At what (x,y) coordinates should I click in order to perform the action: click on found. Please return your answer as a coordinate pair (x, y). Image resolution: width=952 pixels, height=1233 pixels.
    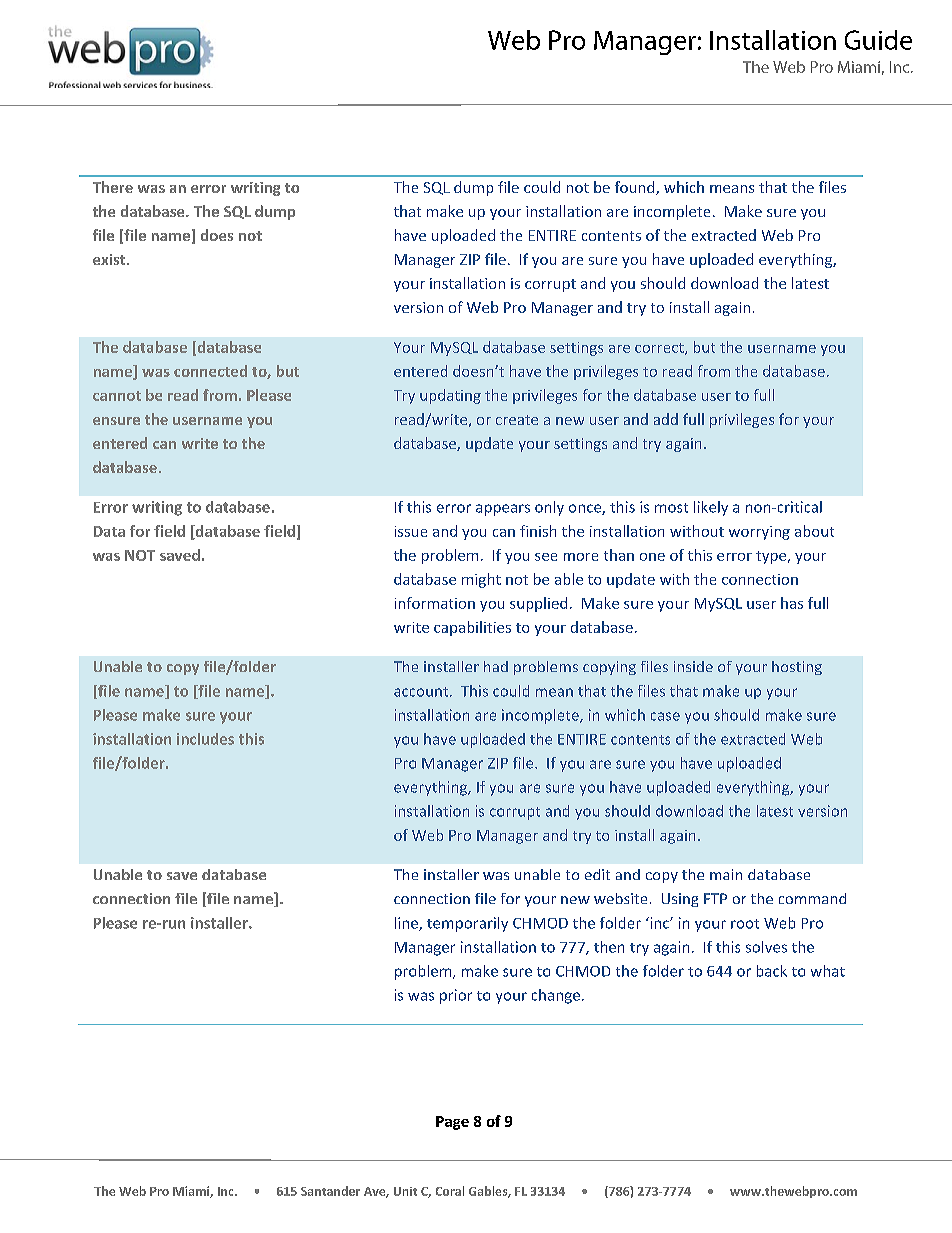
    Looking at the image, I should click on (636, 188).
